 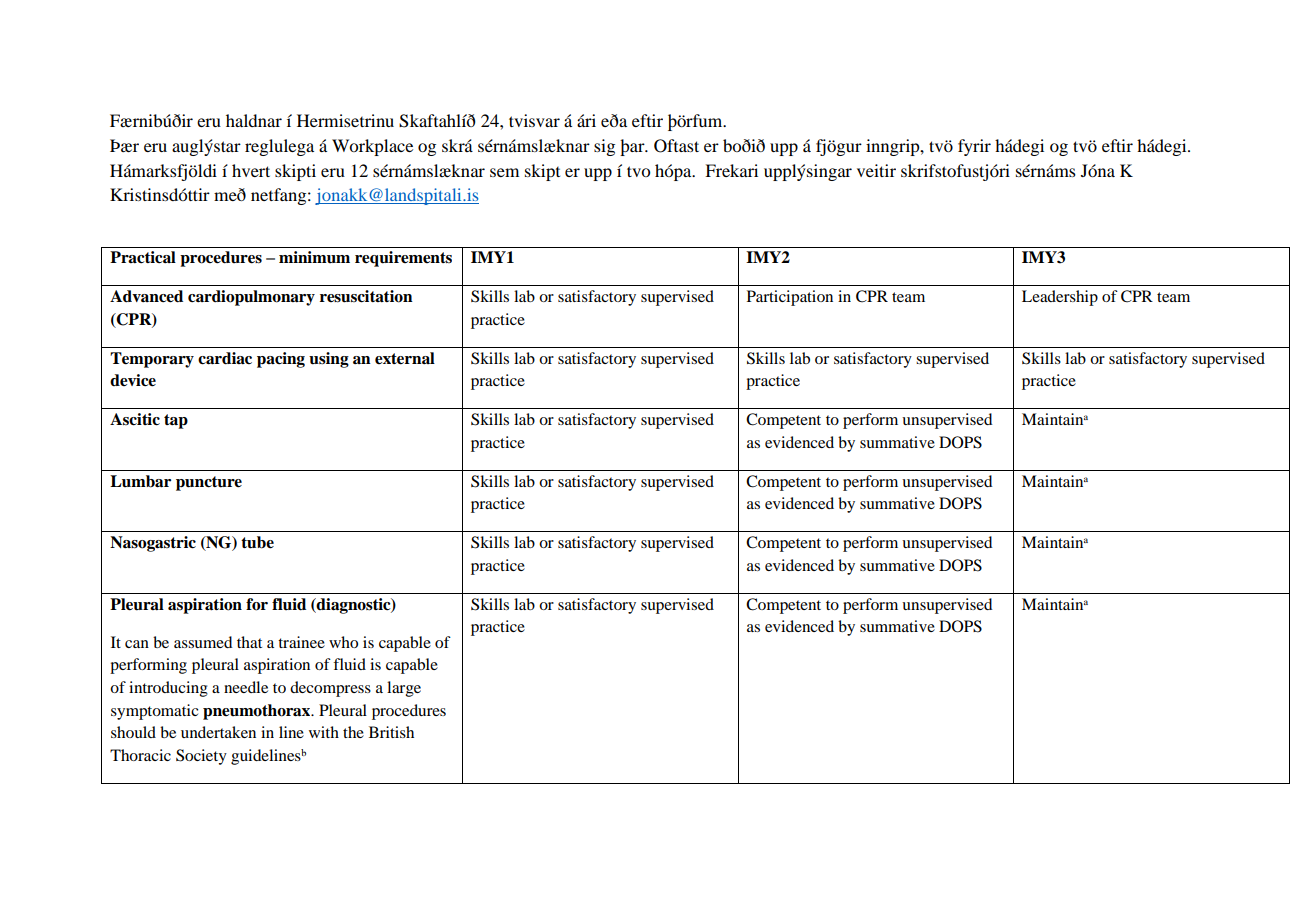 What do you see at coordinates (372, 147) in the screenshot?
I see `Workplace` at bounding box center [372, 147].
